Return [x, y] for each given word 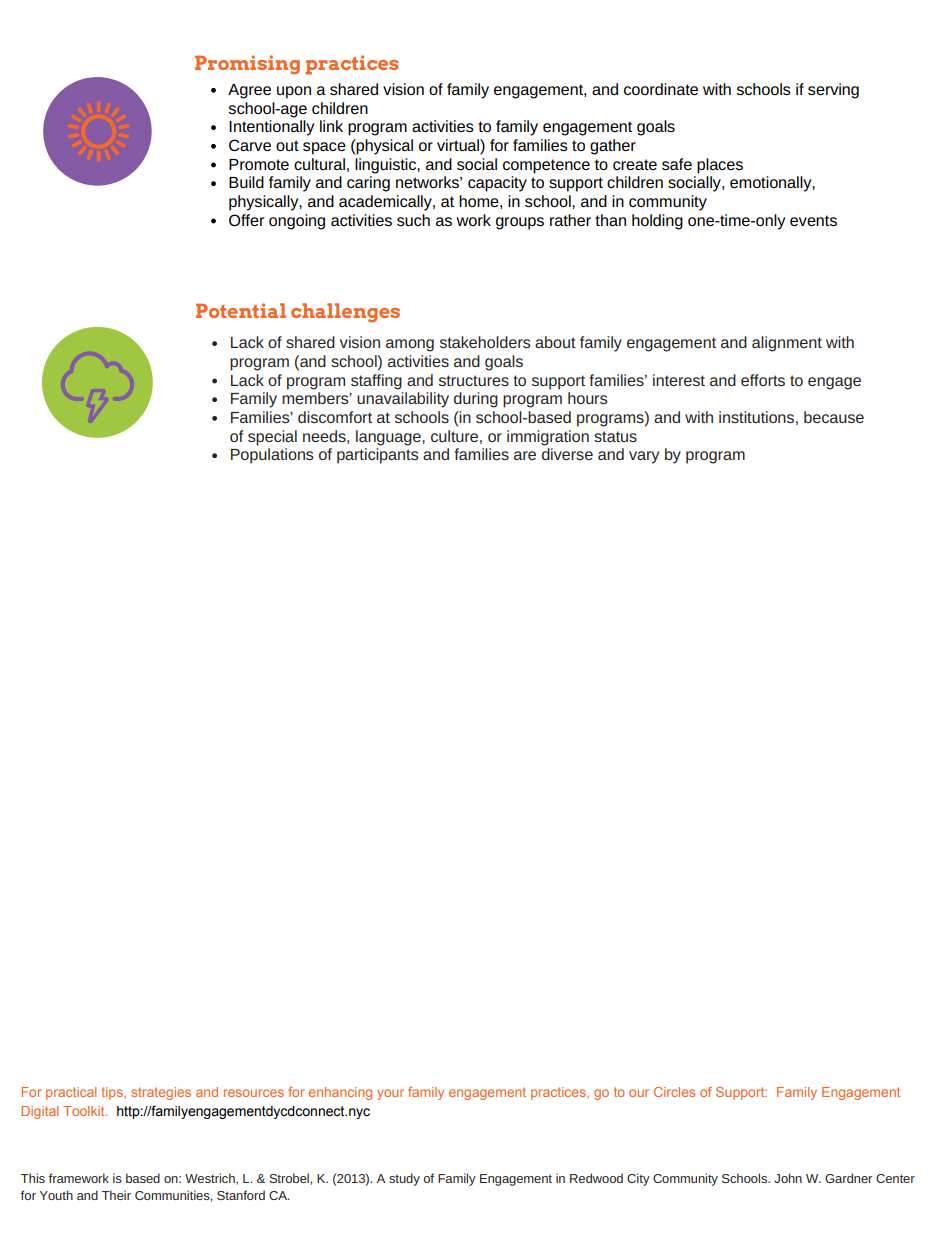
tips [113, 1093]
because [834, 417]
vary [644, 457]
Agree [249, 91]
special [272, 438]
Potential [241, 310]
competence [546, 166]
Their [116, 1195]
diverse [567, 454]
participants [378, 456]
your [390, 1094]
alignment [787, 344]
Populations [272, 456]
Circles [674, 1092]
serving [833, 91]
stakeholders [485, 342]
